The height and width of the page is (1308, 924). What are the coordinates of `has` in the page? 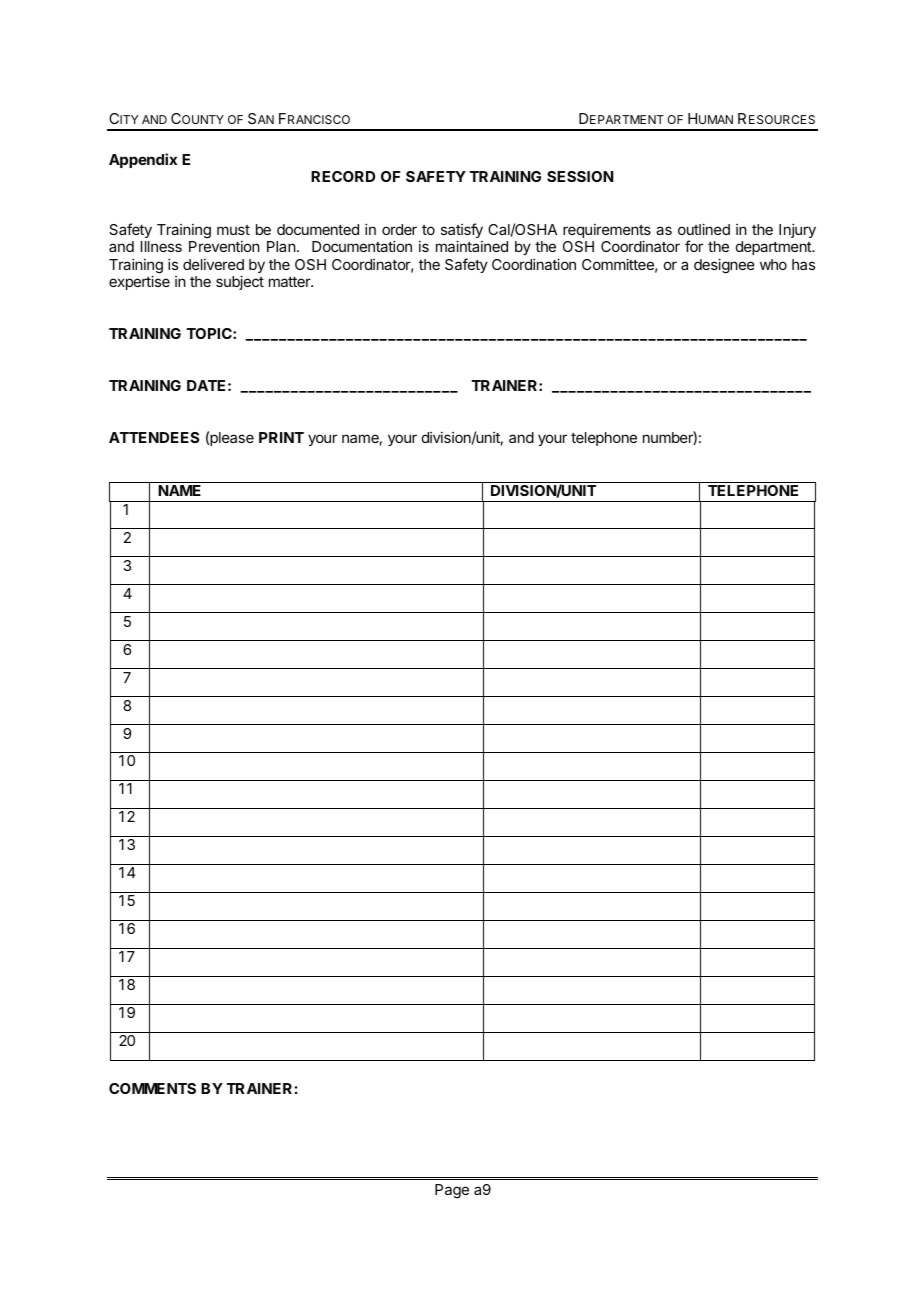 It's located at (803, 264).
